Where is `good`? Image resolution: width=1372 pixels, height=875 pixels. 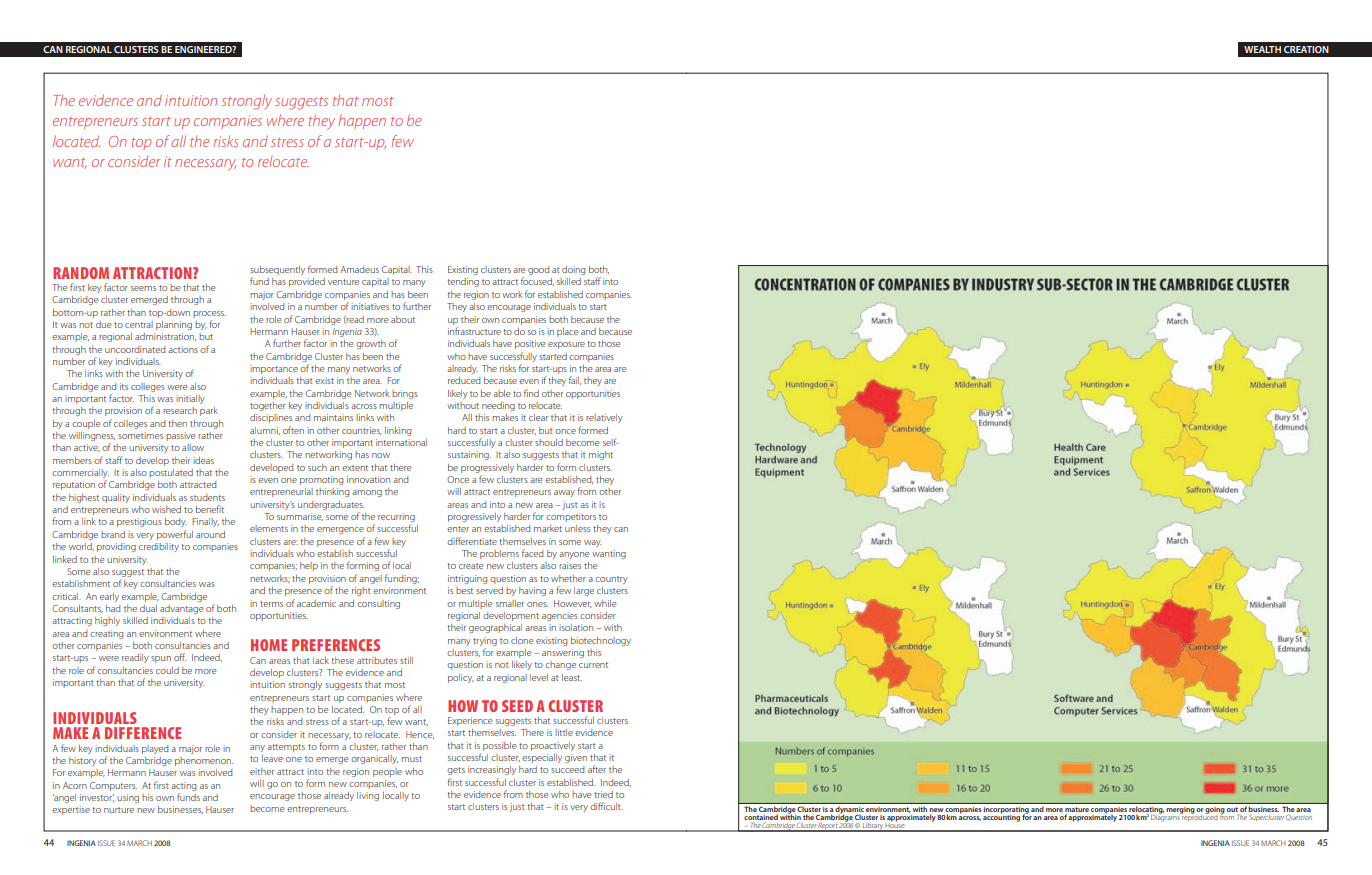
good is located at coordinates (538, 270).
